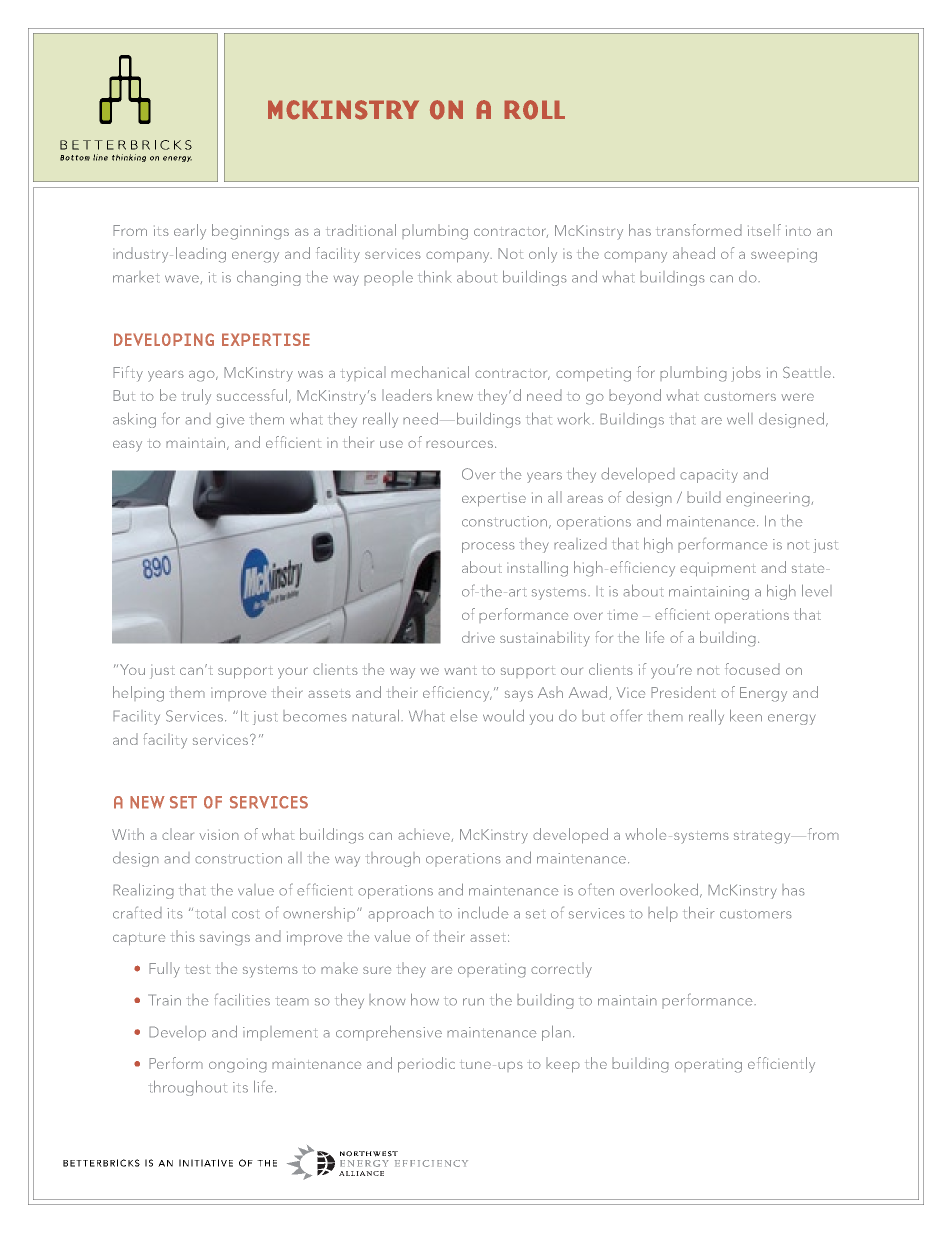  I want to click on keen, so click(746, 715).
